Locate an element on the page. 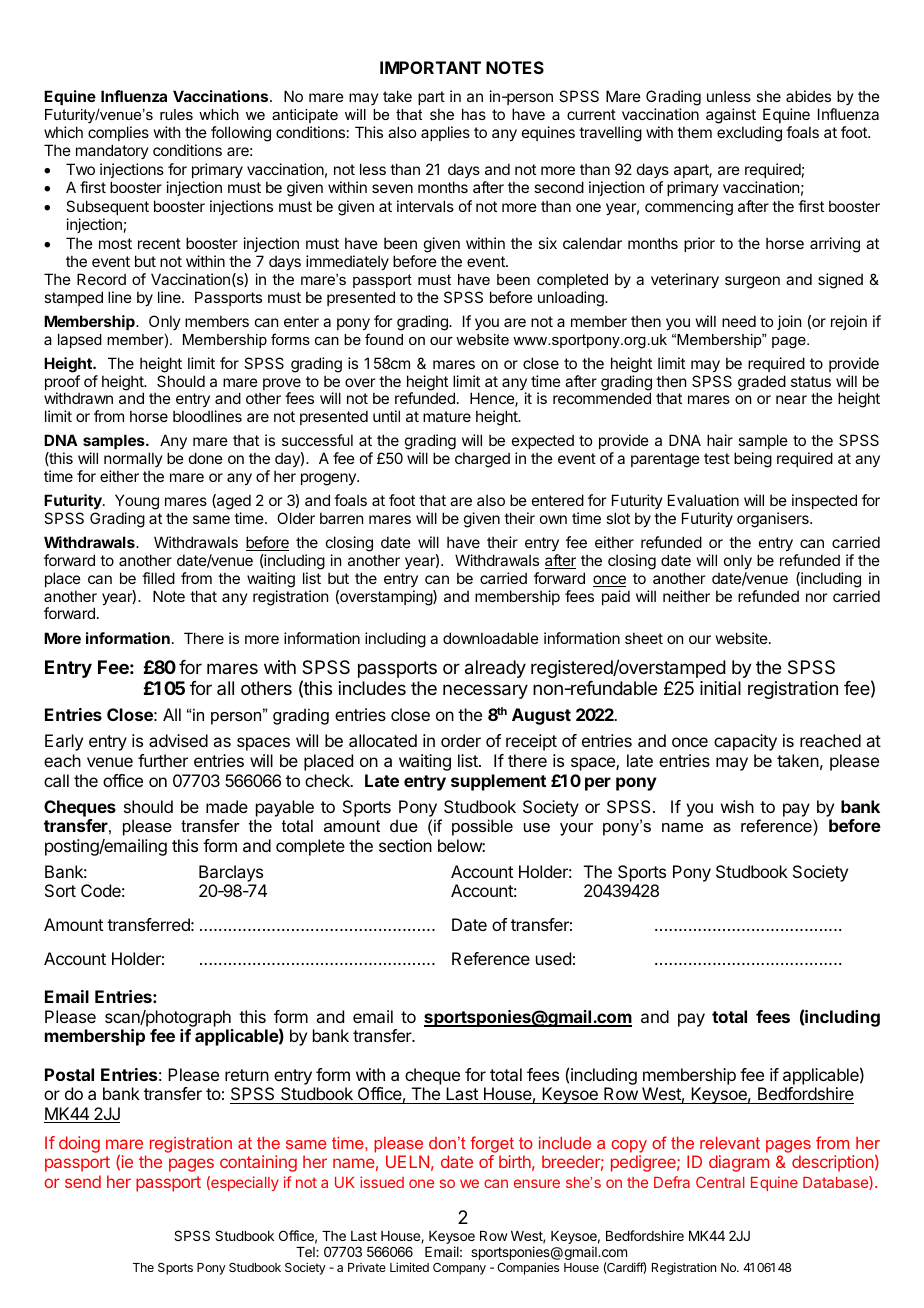 The height and width of the document is (1308, 924). section is located at coordinates (405, 845).
